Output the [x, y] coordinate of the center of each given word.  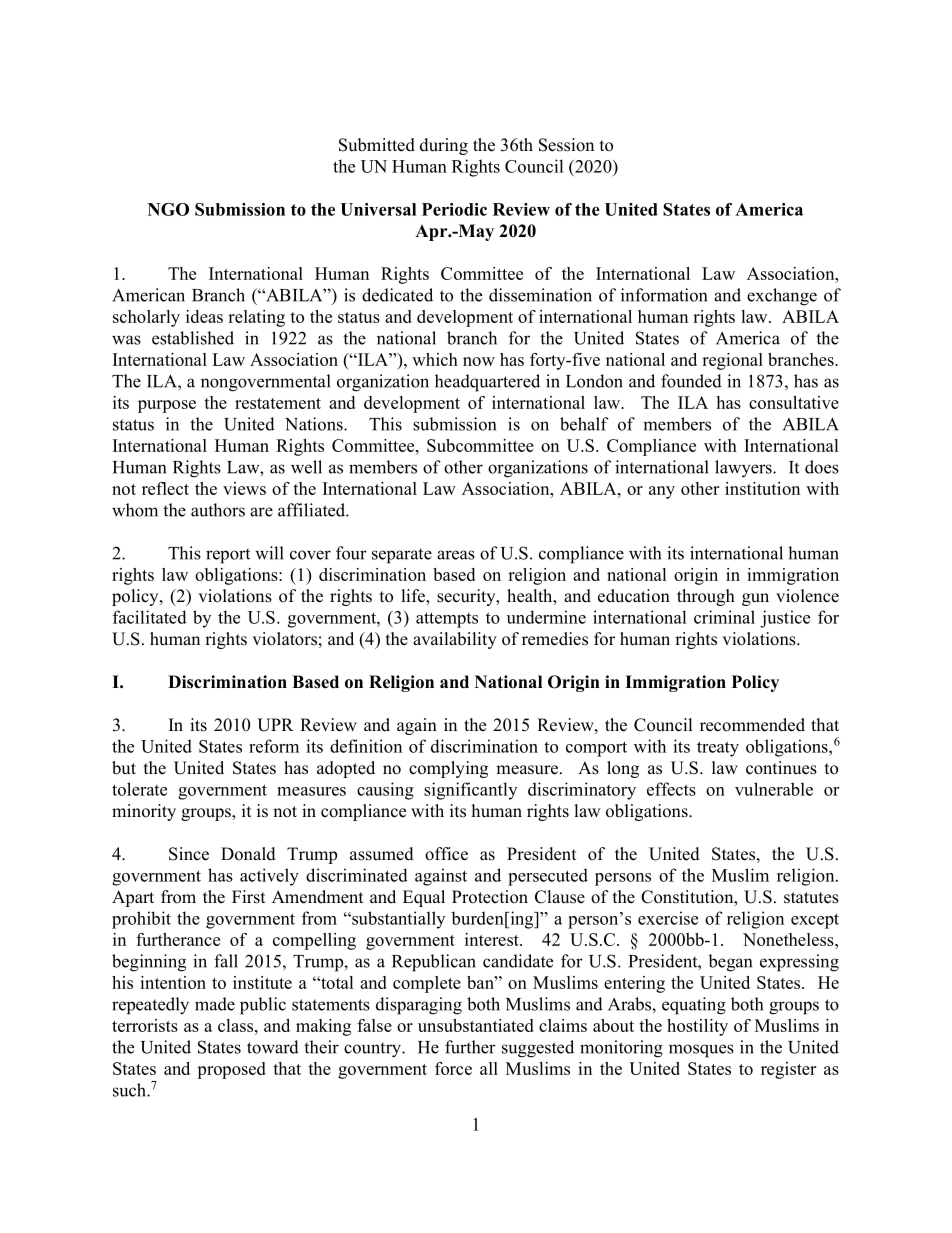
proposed [231, 1070]
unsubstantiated [476, 1025]
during [444, 146]
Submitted [377, 145]
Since [189, 854]
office [446, 854]
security [467, 597]
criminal [724, 617]
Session [566, 145]
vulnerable [774, 789]
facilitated [150, 617]
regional [732, 361]
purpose [167, 406]
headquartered [487, 383]
